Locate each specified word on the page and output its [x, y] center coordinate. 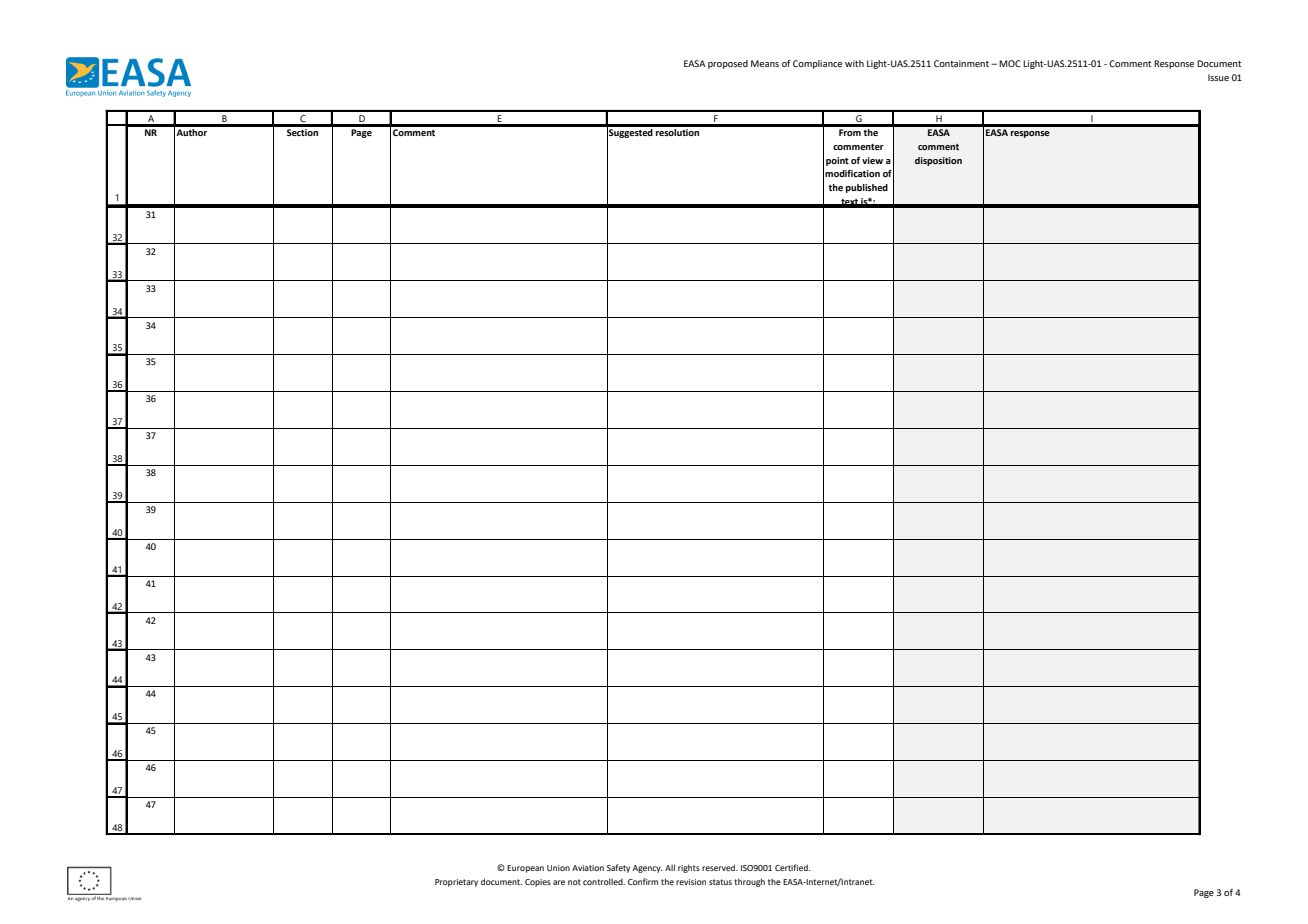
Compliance [817, 64]
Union [558, 868]
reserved [720, 867]
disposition [938, 161]
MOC [1010, 63]
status [720, 882]
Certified [792, 867]
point [837, 161]
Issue [1218, 77]
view [872, 160]
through [749, 882]
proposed [728, 64]
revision [691, 882]
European [525, 869]
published [867, 188]
